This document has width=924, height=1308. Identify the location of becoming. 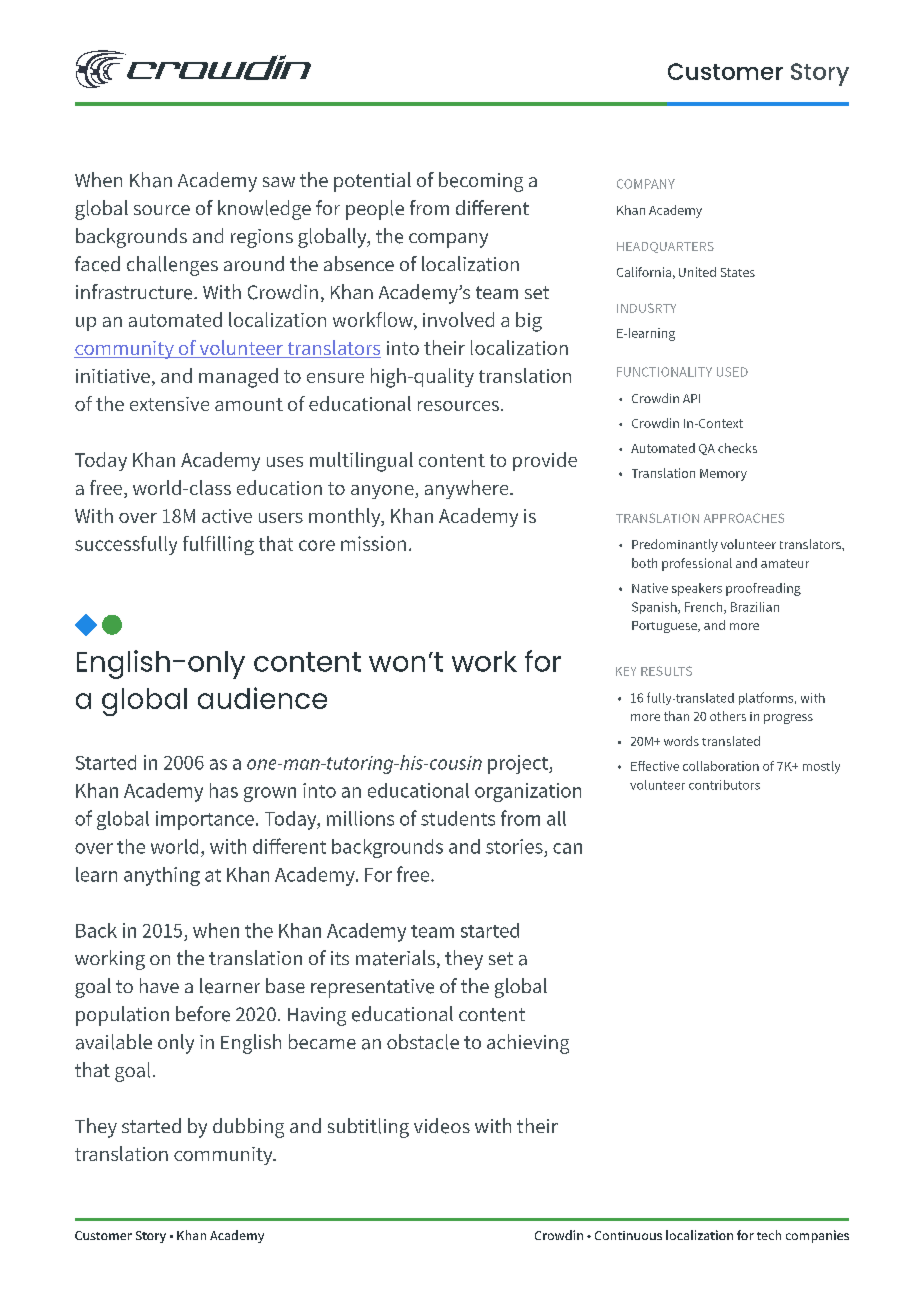
(481, 182).
